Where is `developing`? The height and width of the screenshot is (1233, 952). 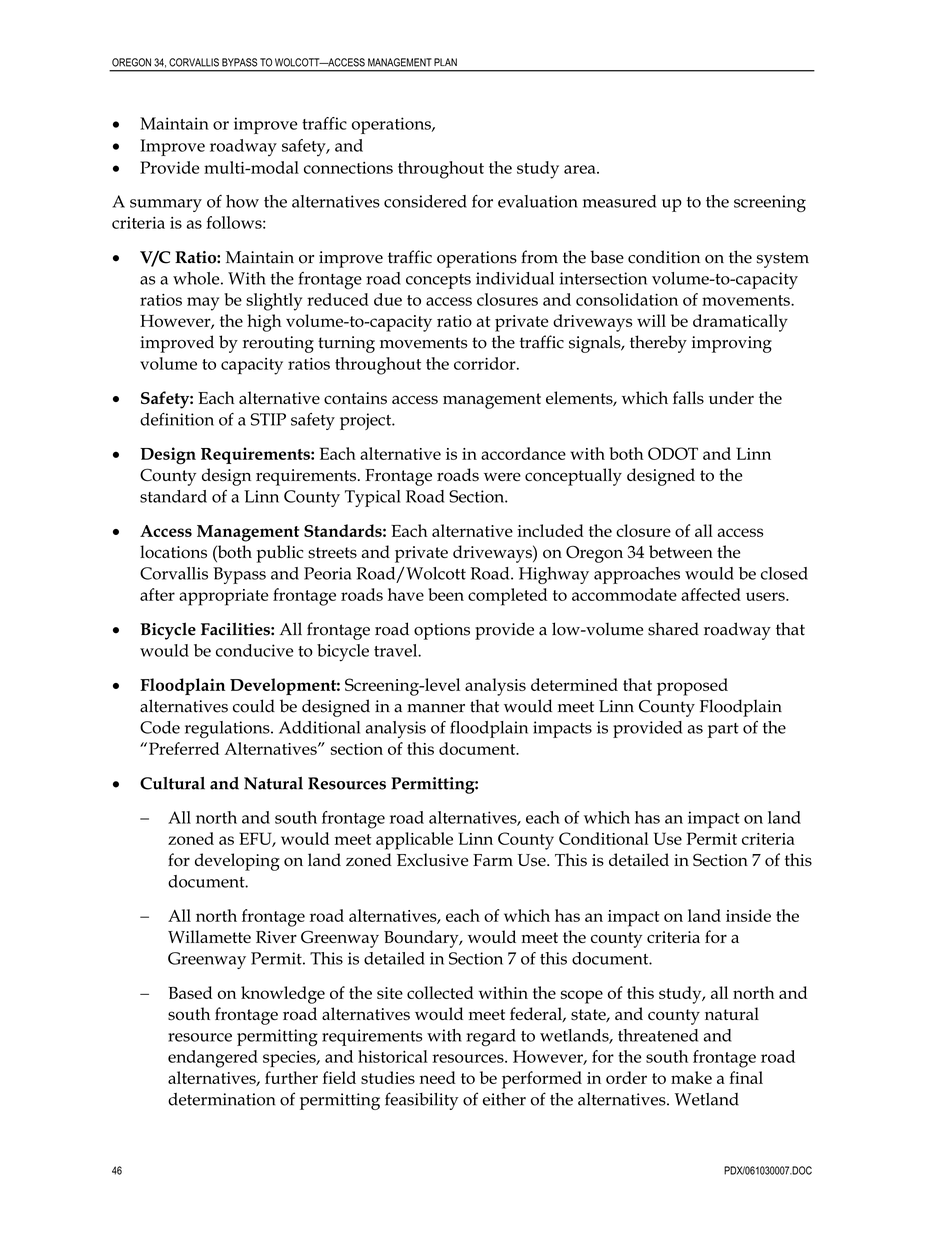 developing is located at coordinates (237, 862).
